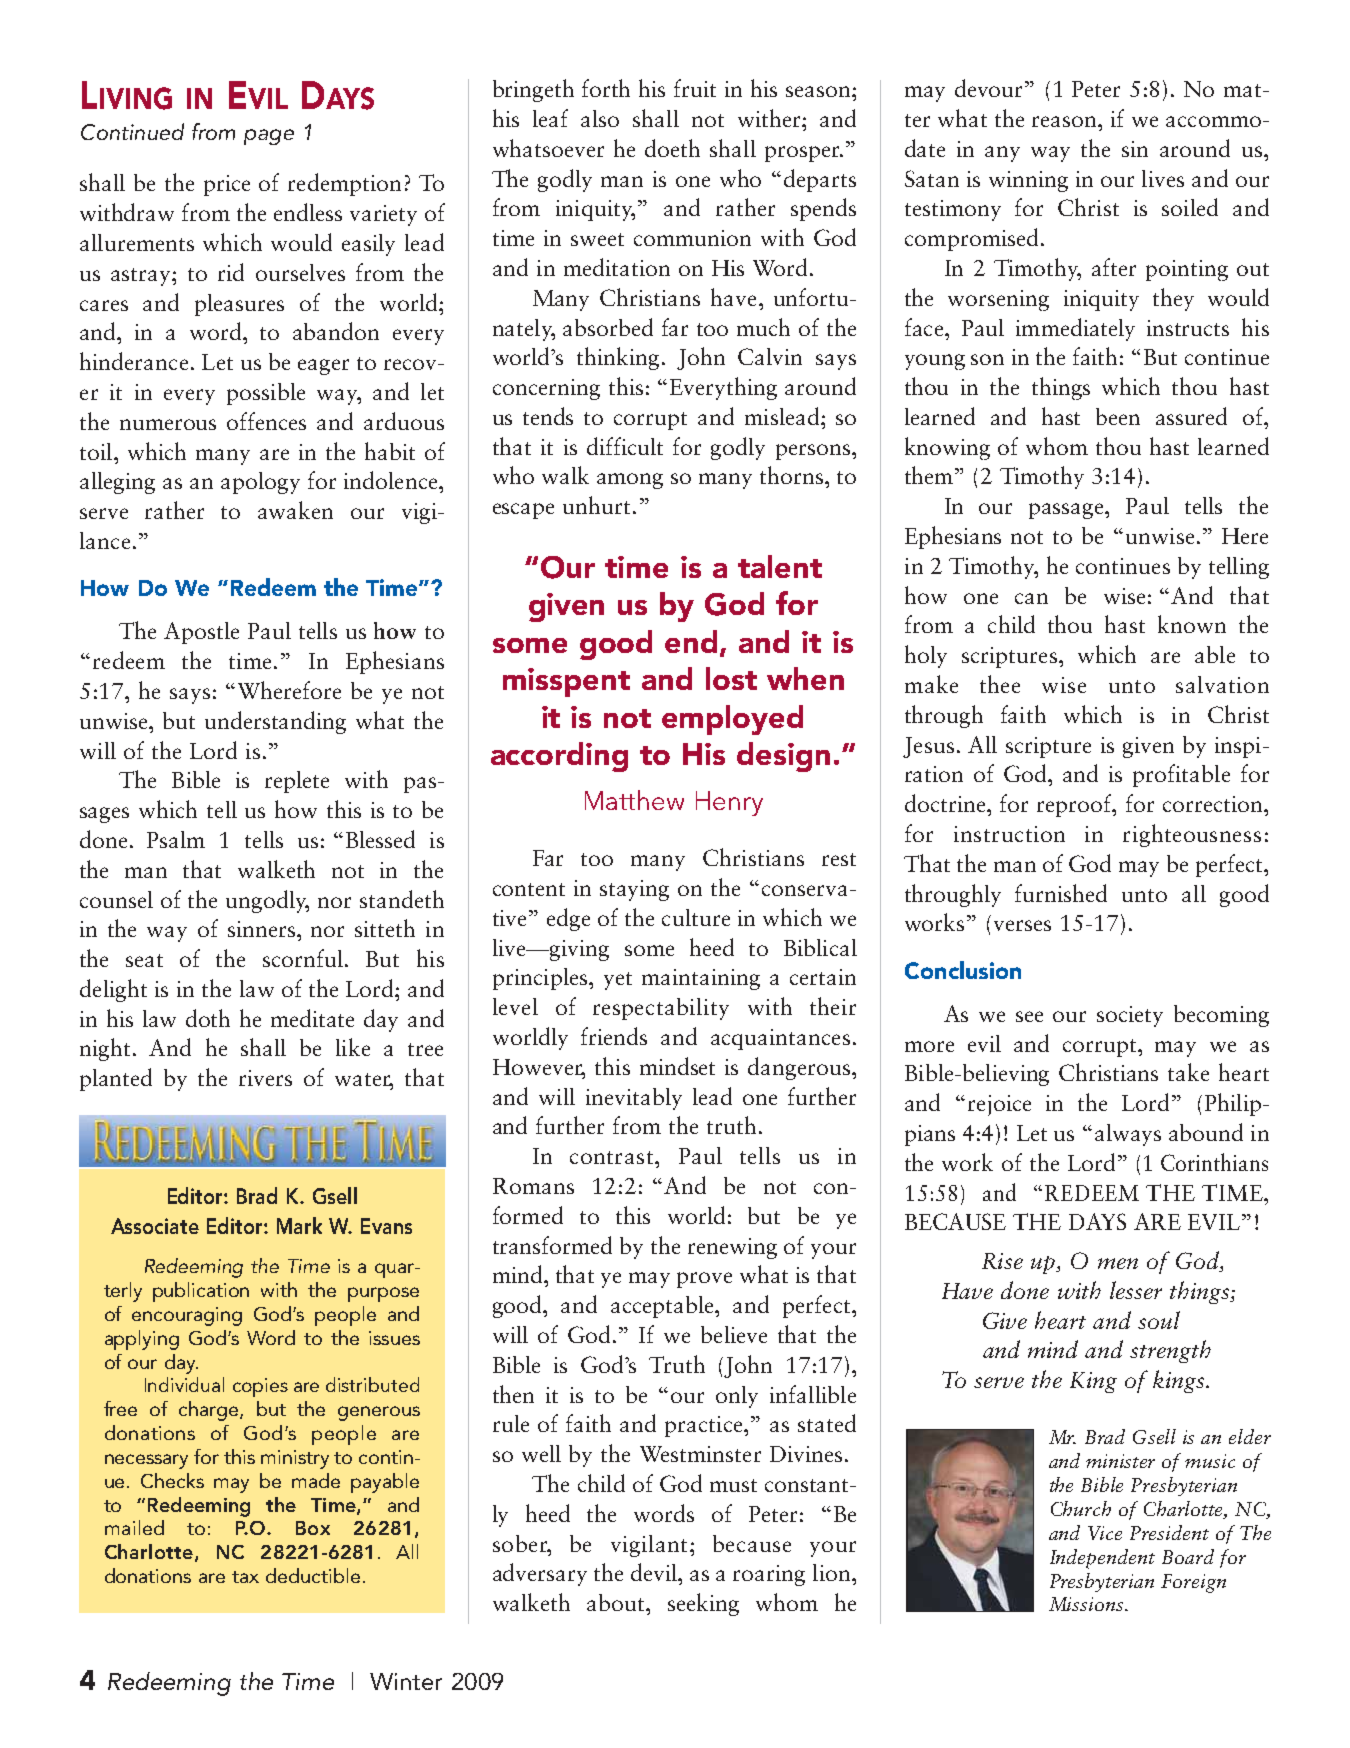 The height and width of the screenshot is (1748, 1350). I want to click on prove, so click(704, 1280).
